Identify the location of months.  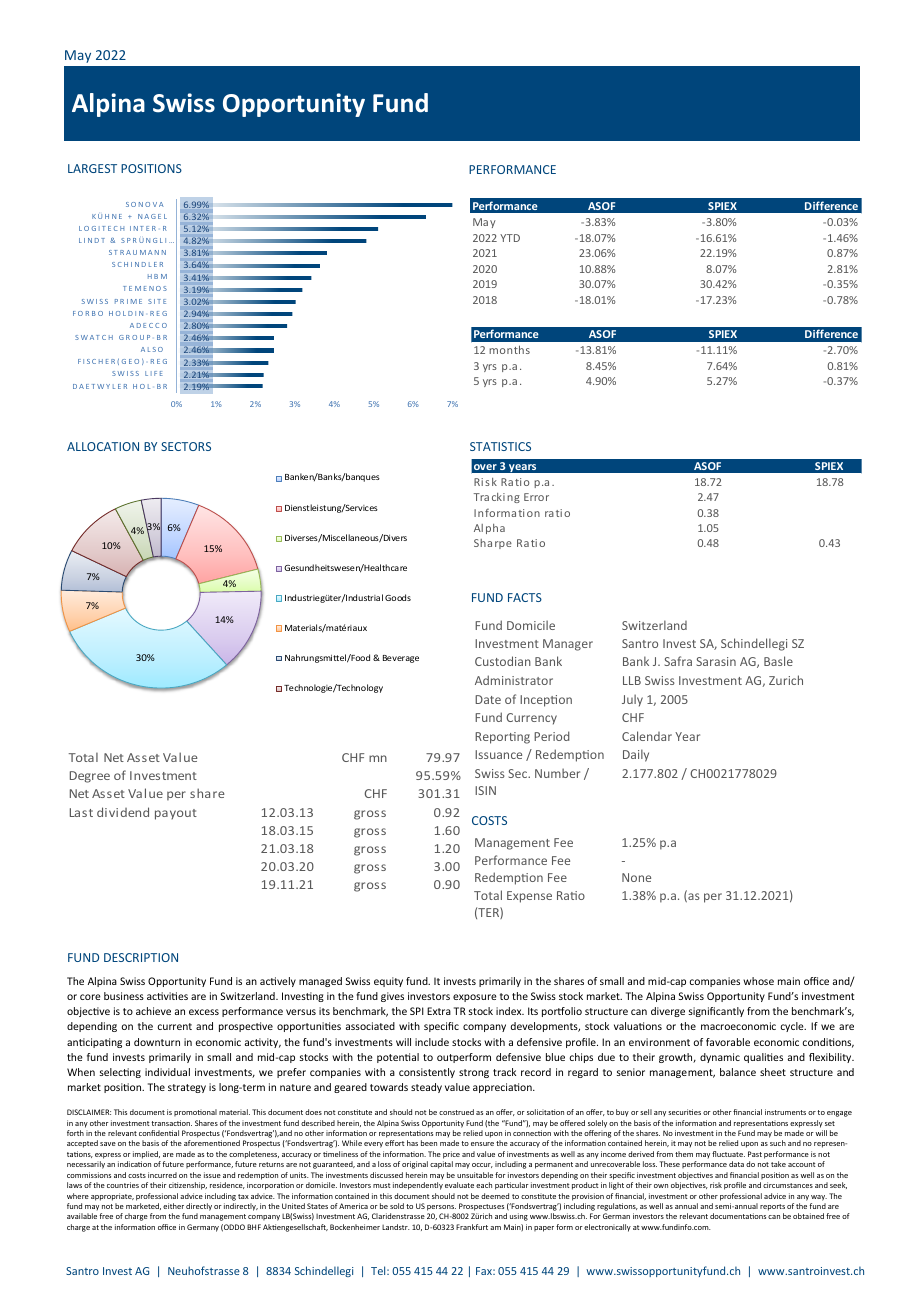
(509, 349).
